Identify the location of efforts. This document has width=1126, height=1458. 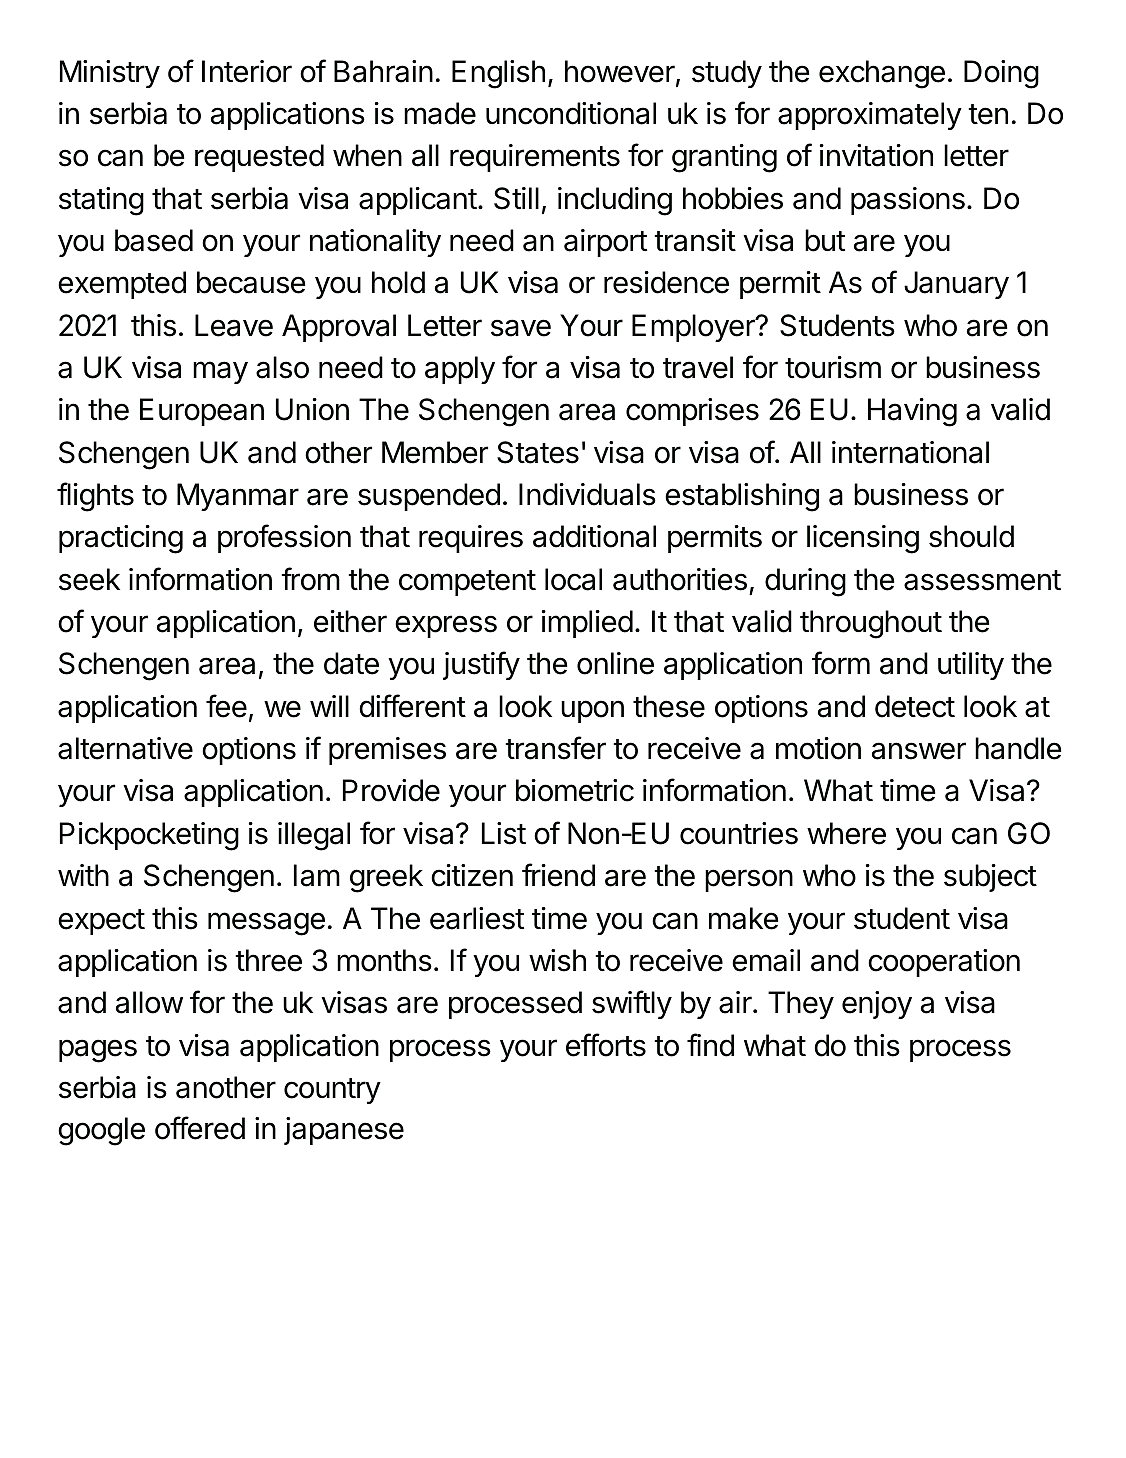
(606, 1045).
